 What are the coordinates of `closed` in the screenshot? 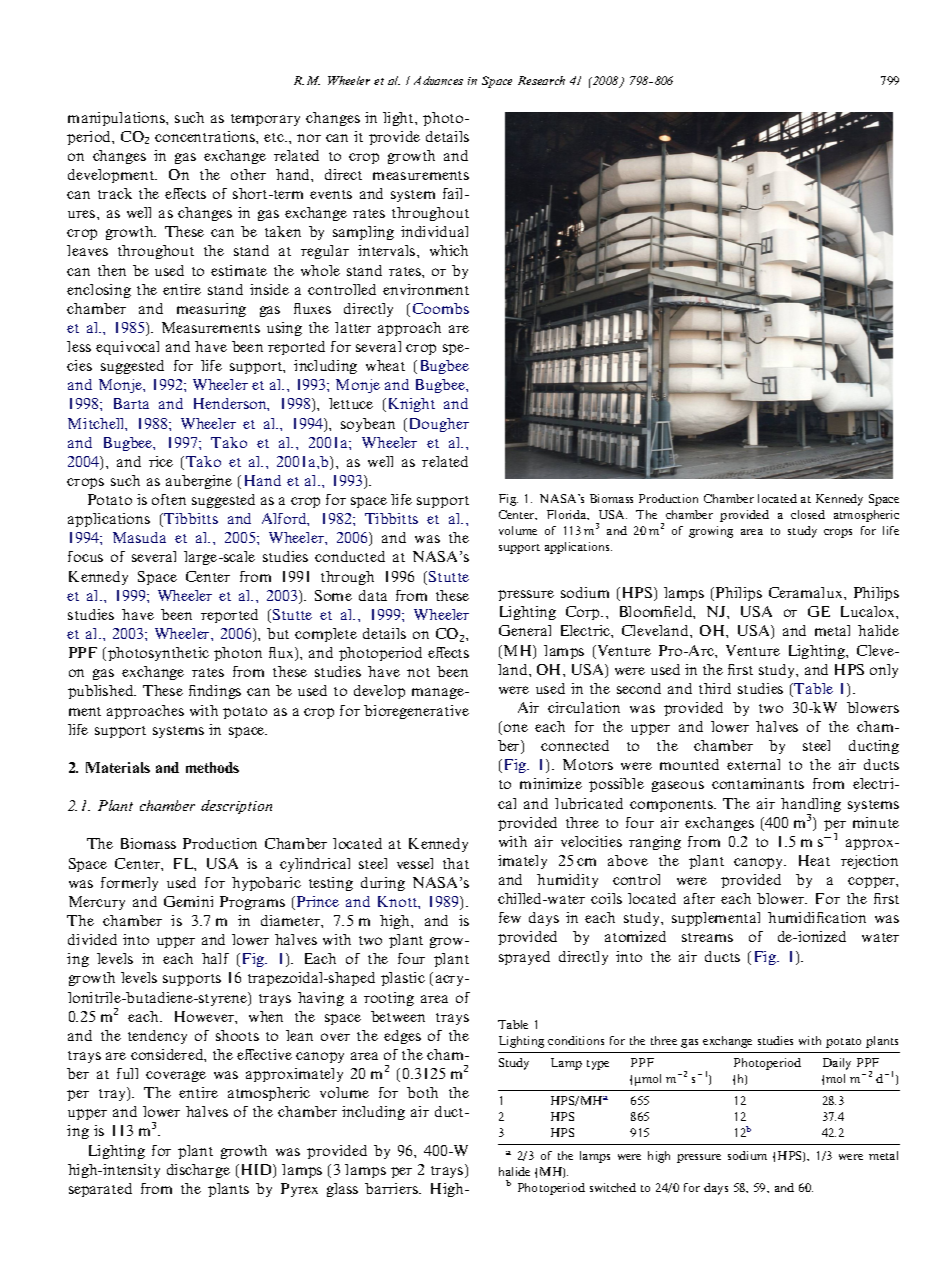 It's located at (808, 514).
